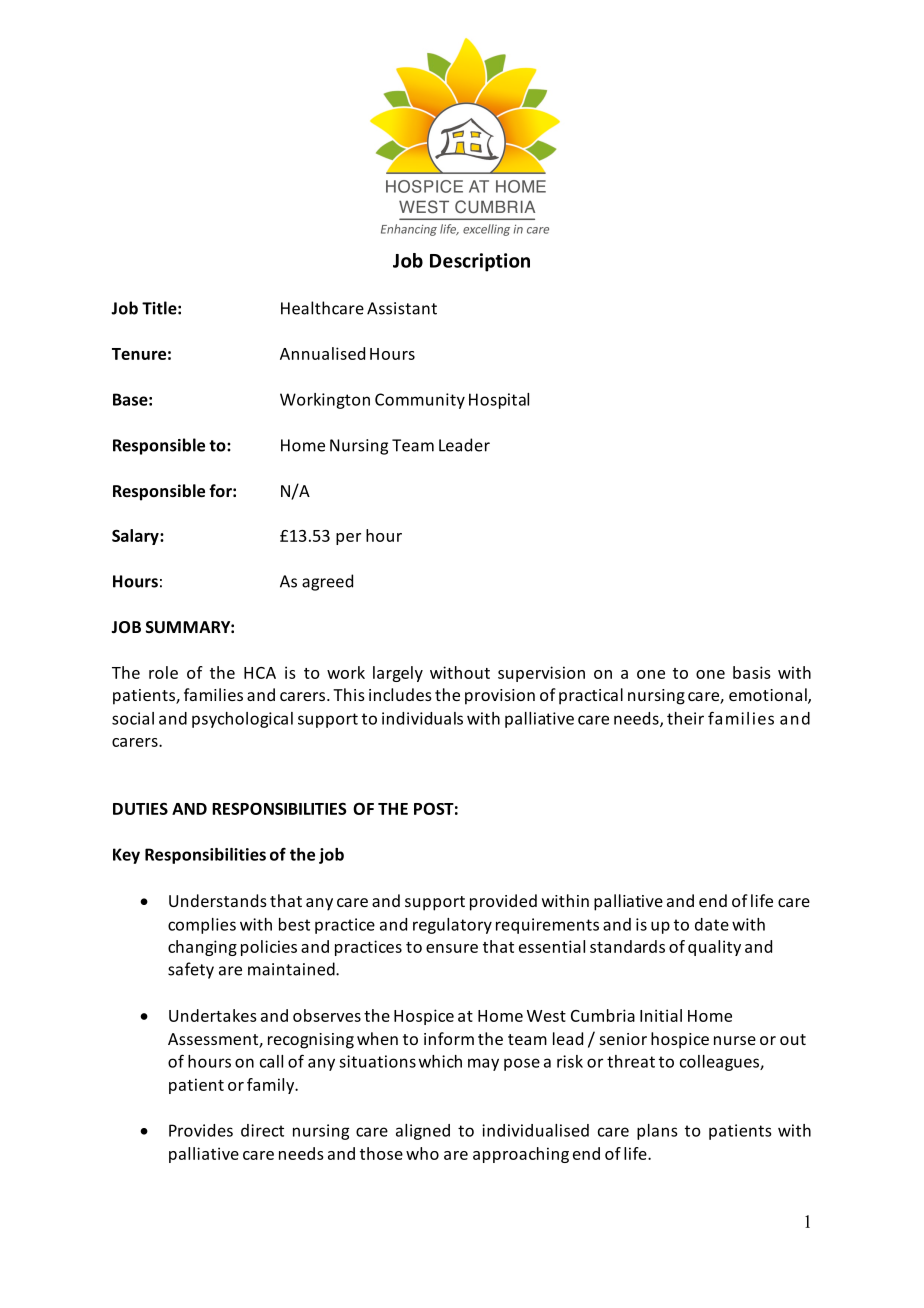  I want to click on individuals, so click(422, 718).
